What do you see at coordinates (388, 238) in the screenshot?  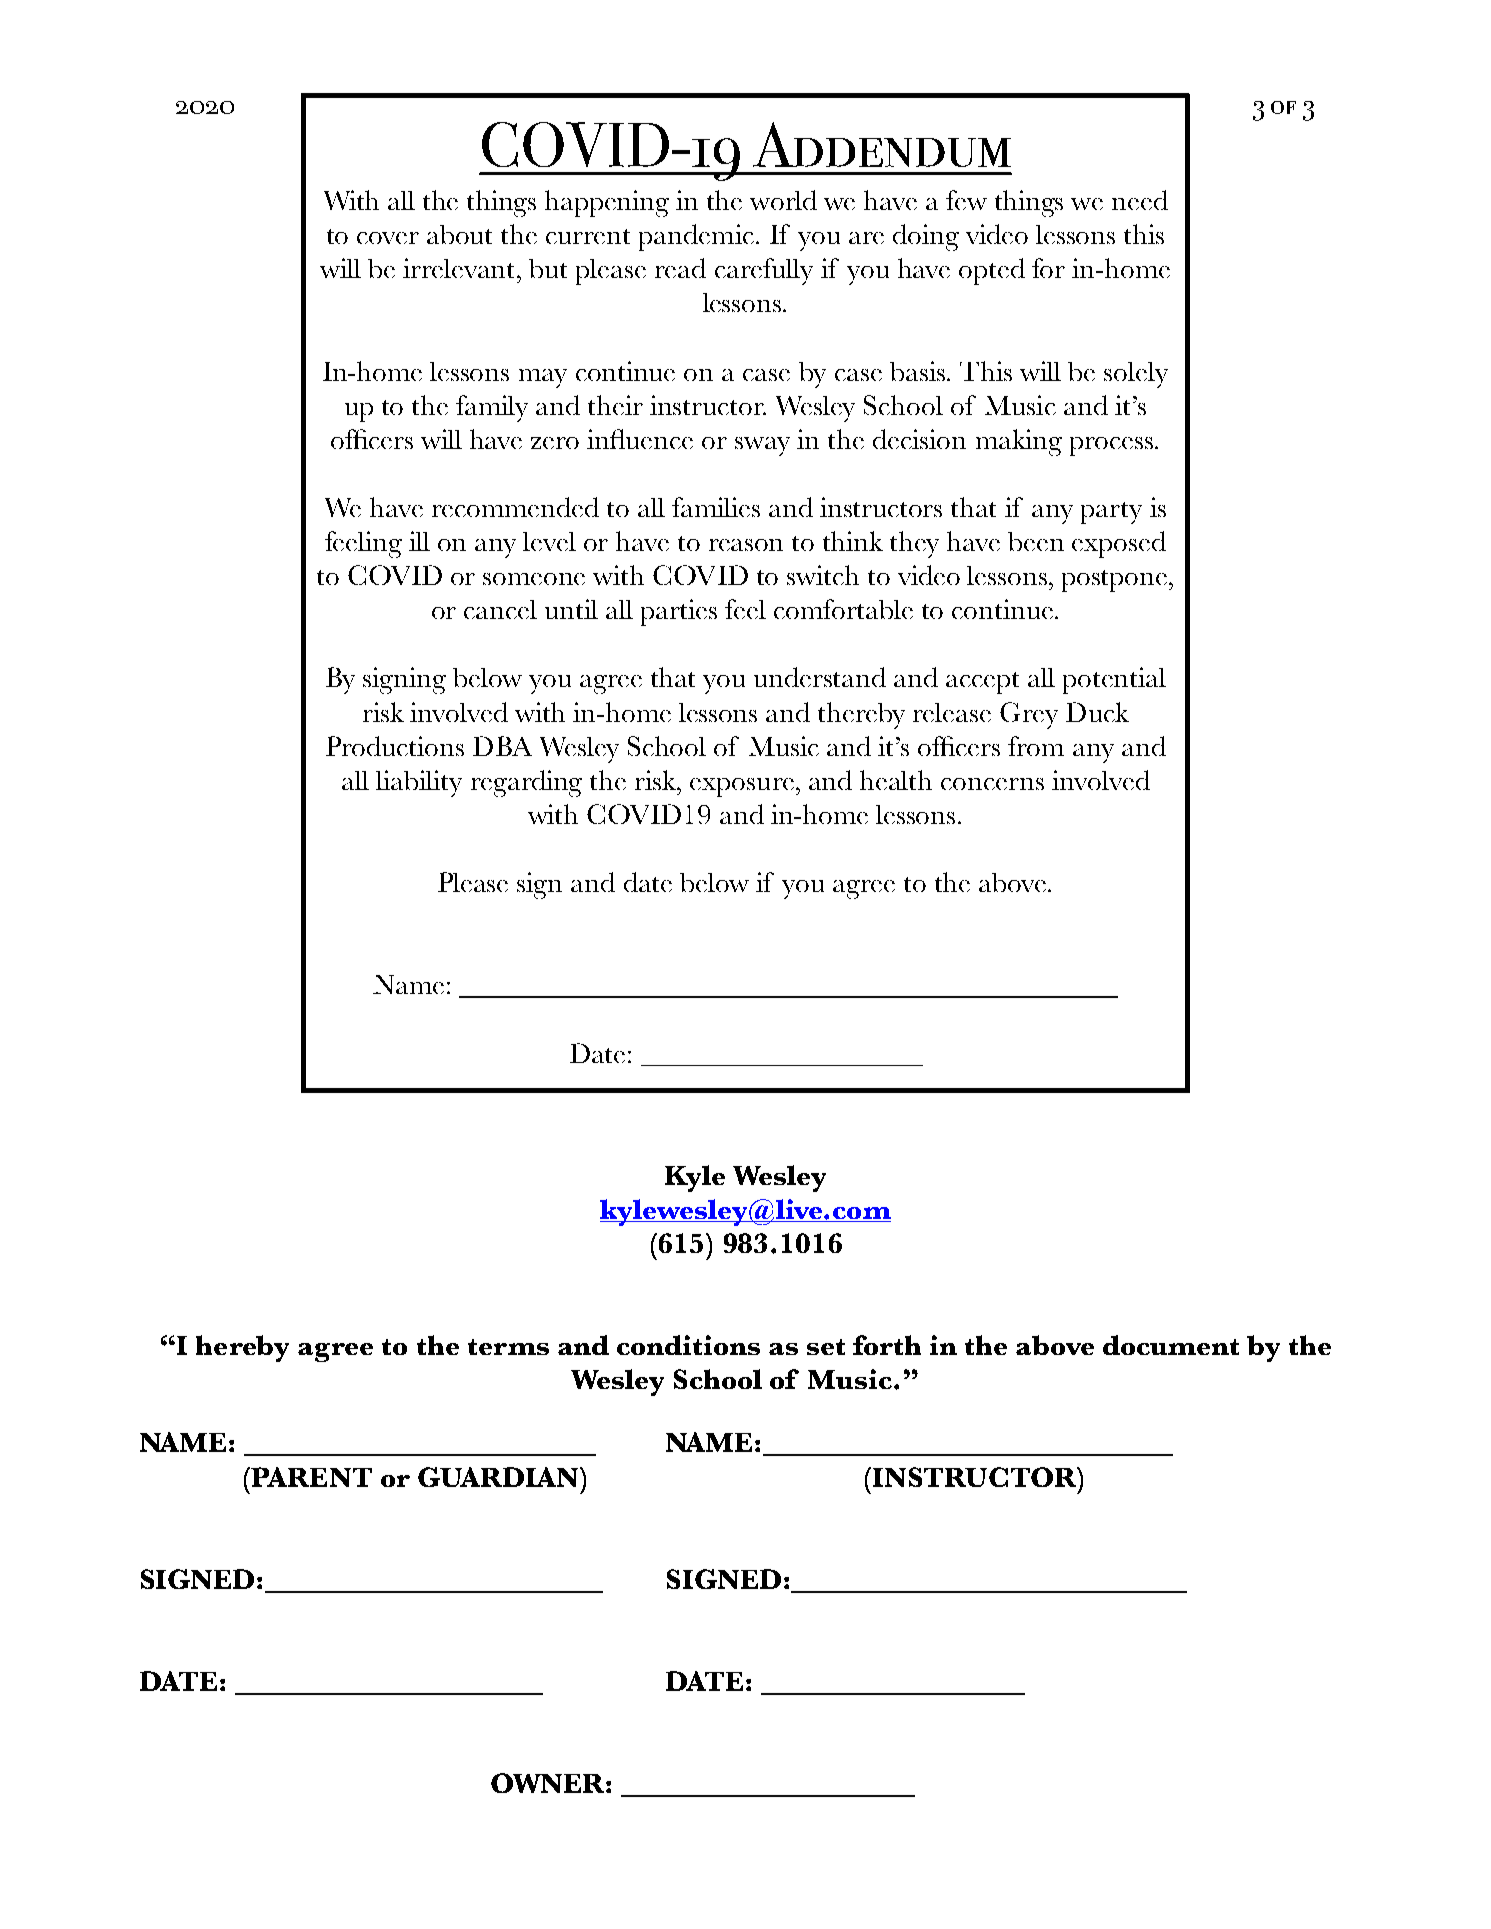 I see `cover` at bounding box center [388, 238].
